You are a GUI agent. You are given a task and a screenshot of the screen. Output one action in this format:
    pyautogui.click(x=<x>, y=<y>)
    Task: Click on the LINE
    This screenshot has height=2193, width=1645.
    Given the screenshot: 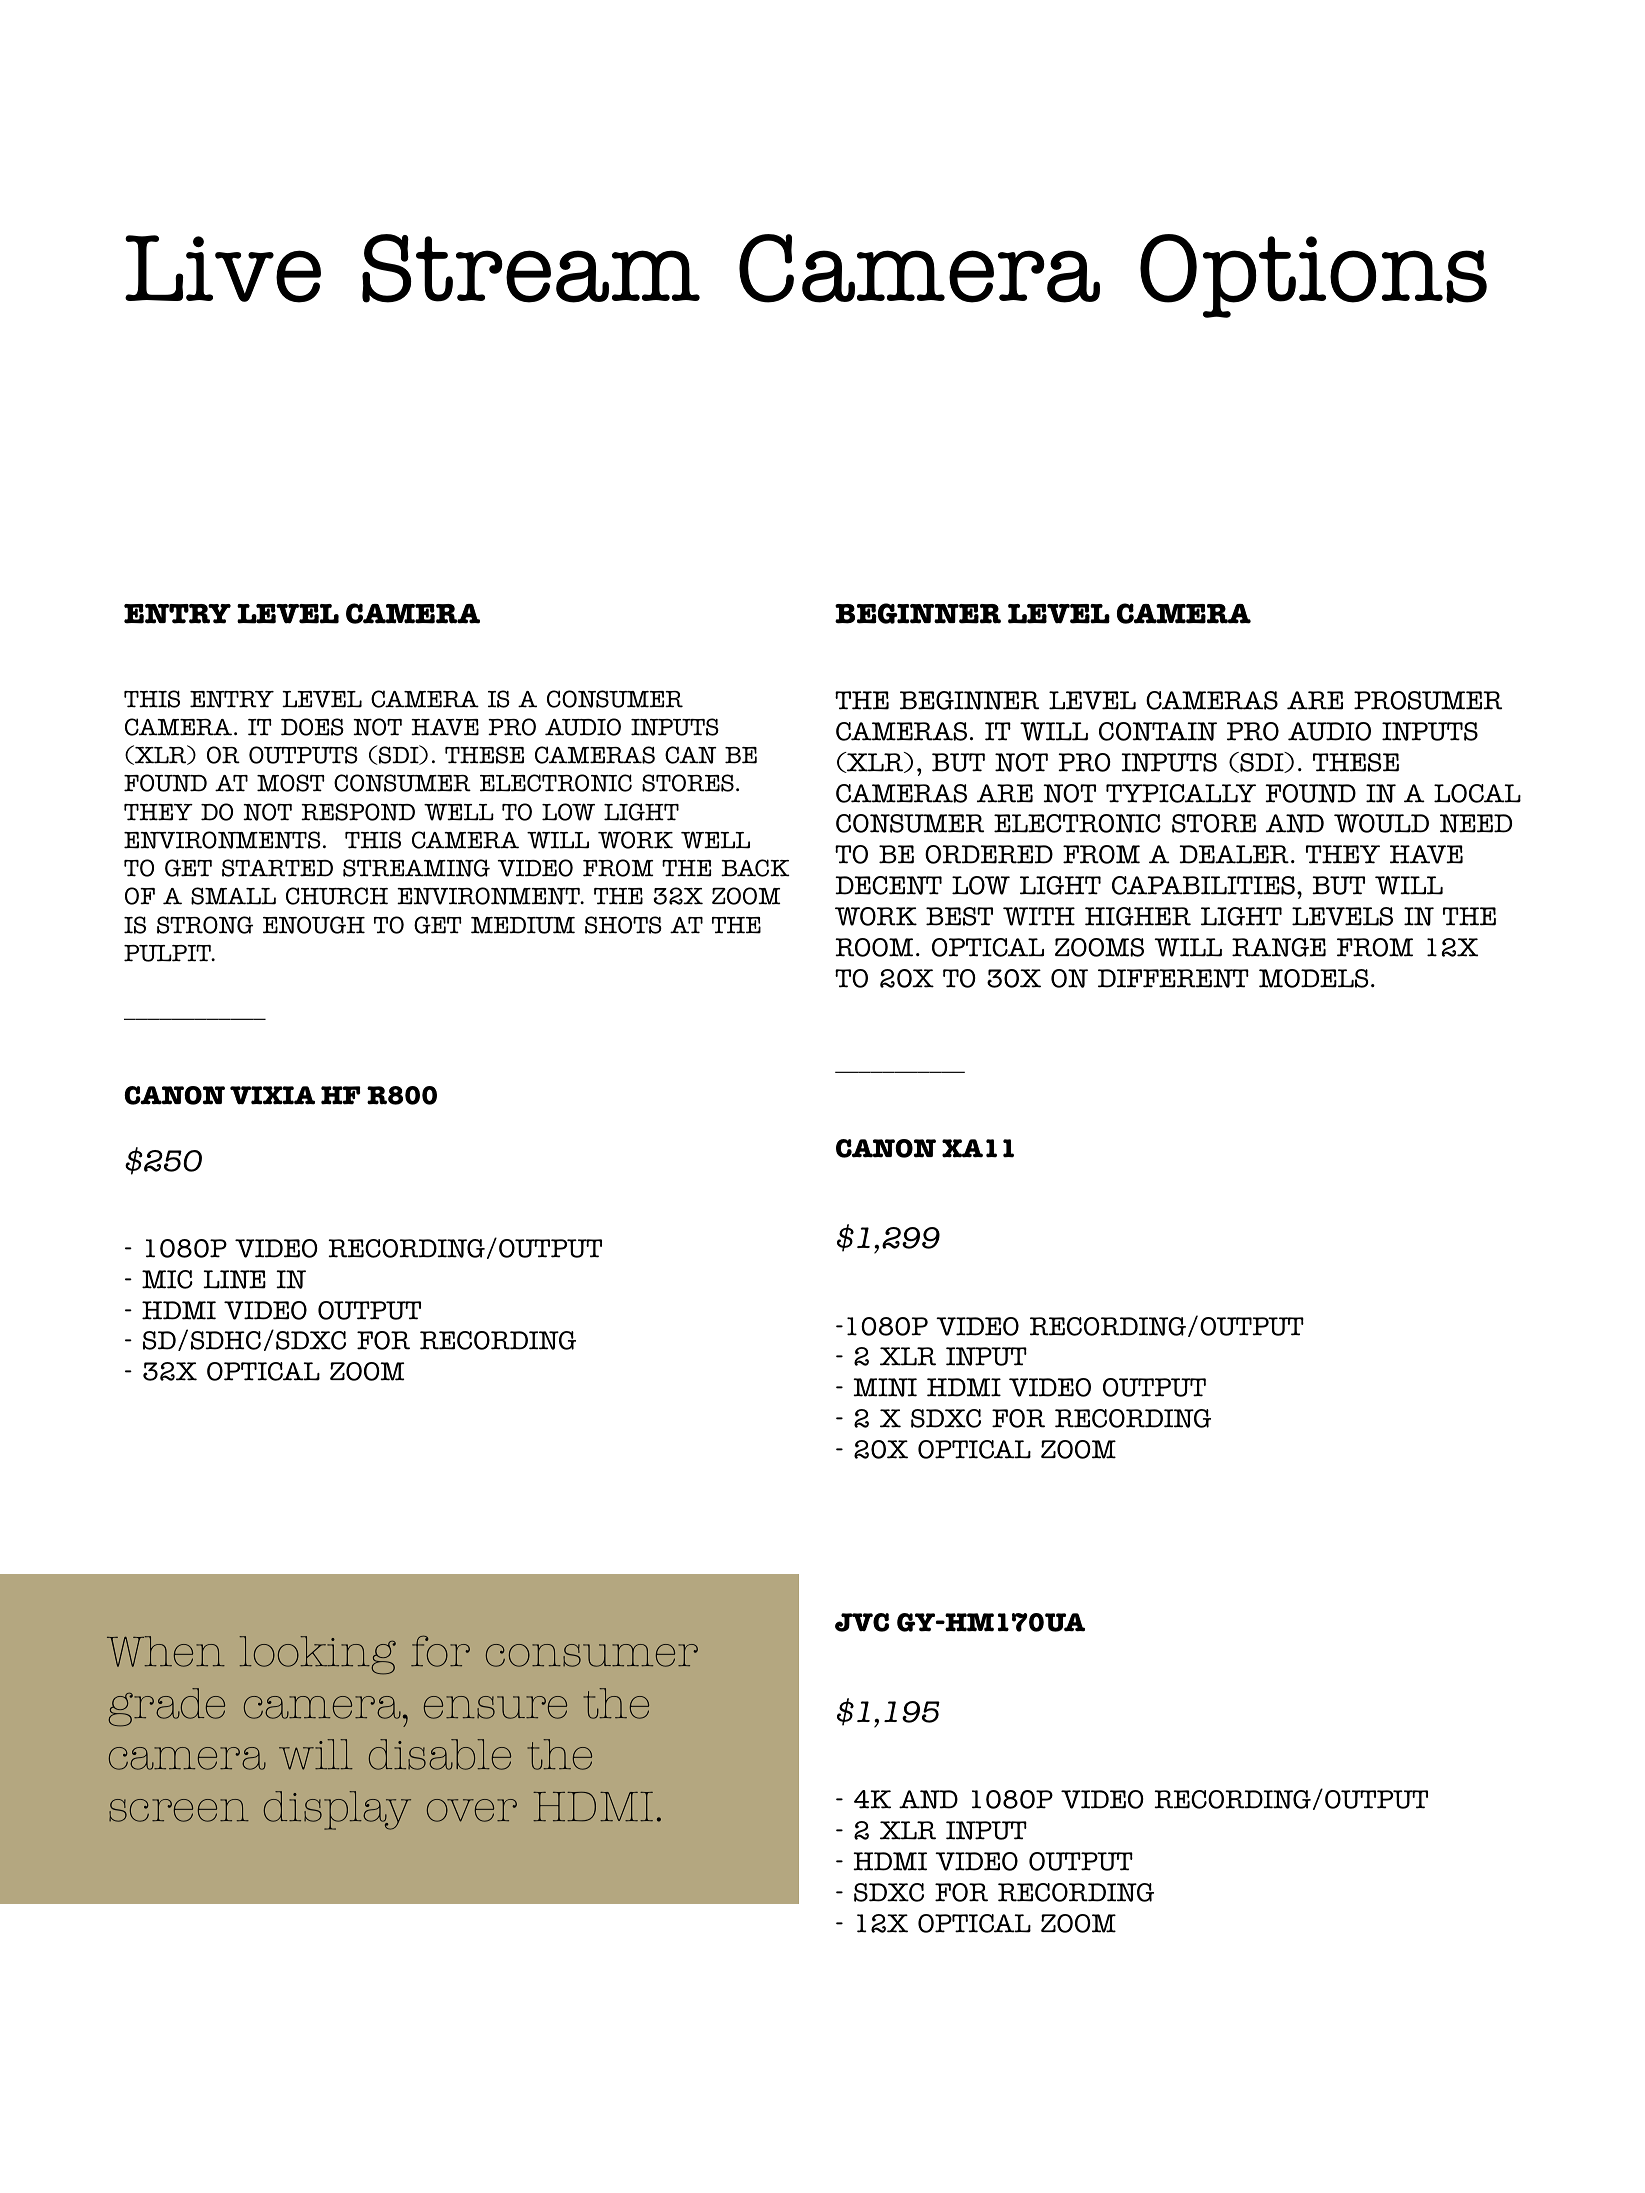 What is the action you would take?
    pyautogui.click(x=234, y=1279)
